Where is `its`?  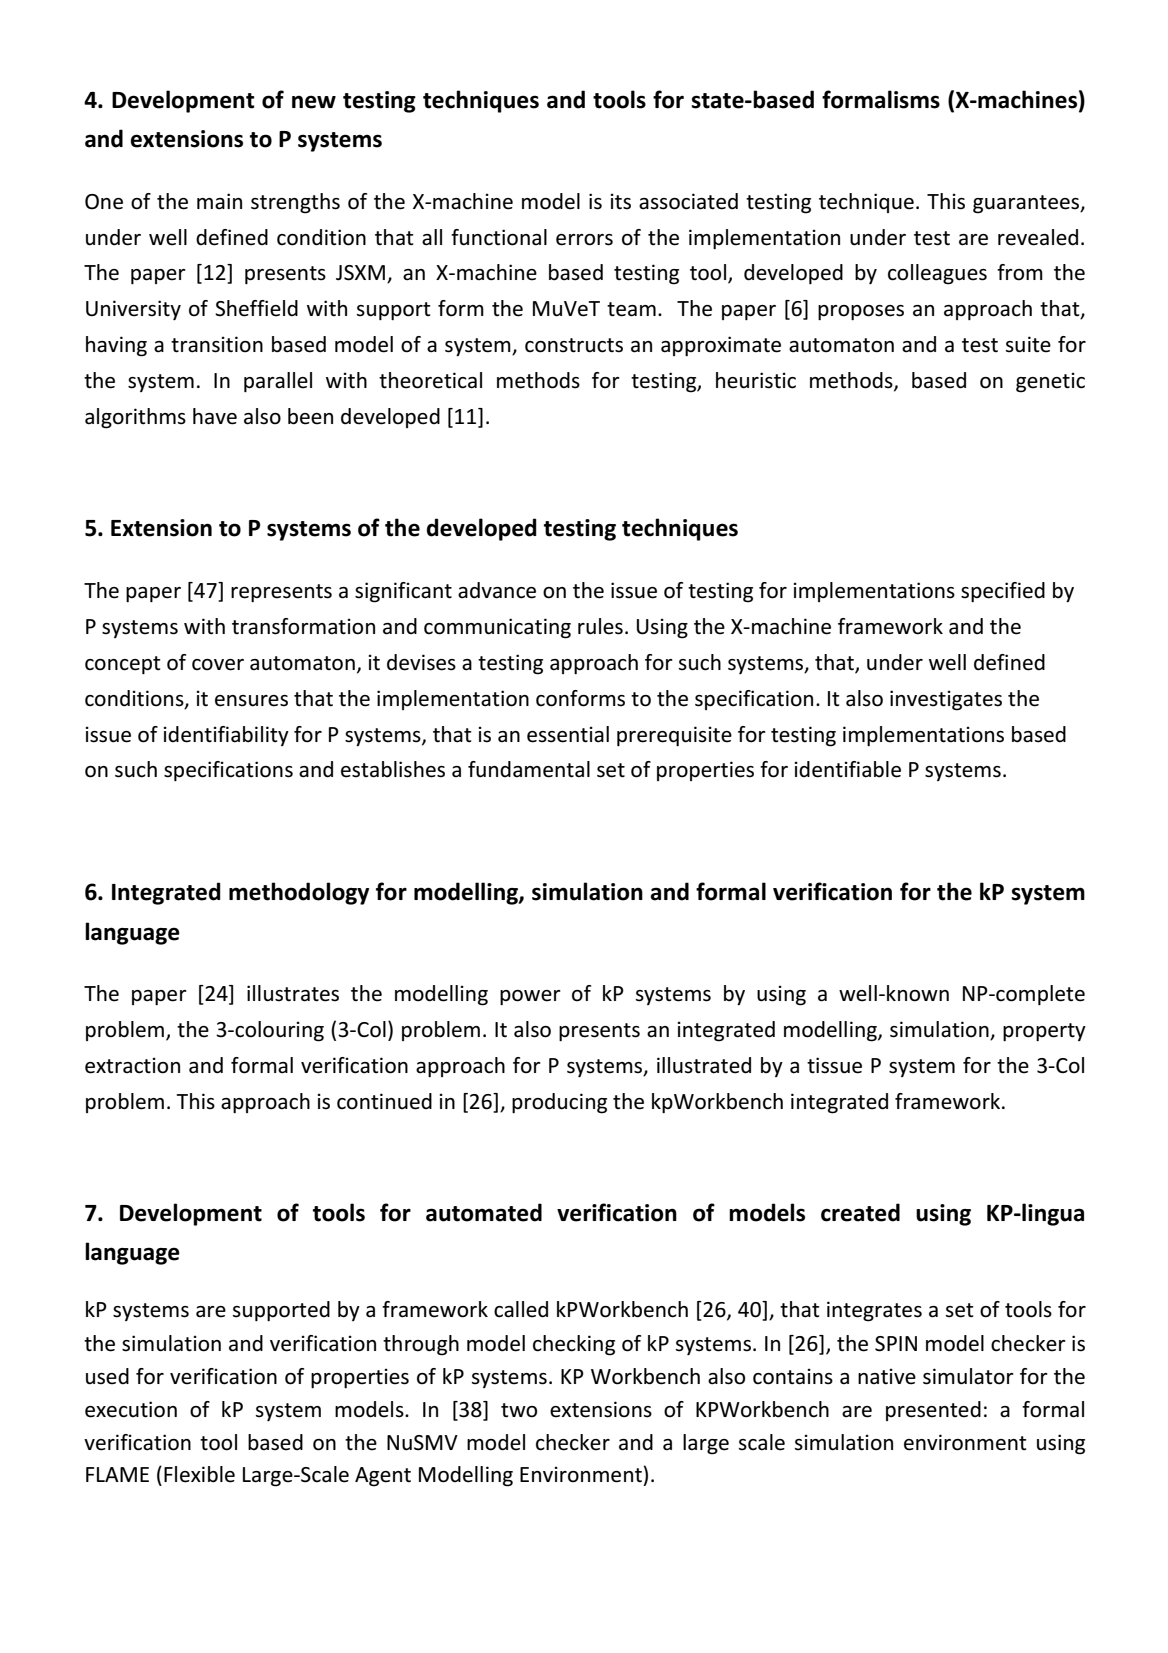
its is located at coordinates (620, 201).
